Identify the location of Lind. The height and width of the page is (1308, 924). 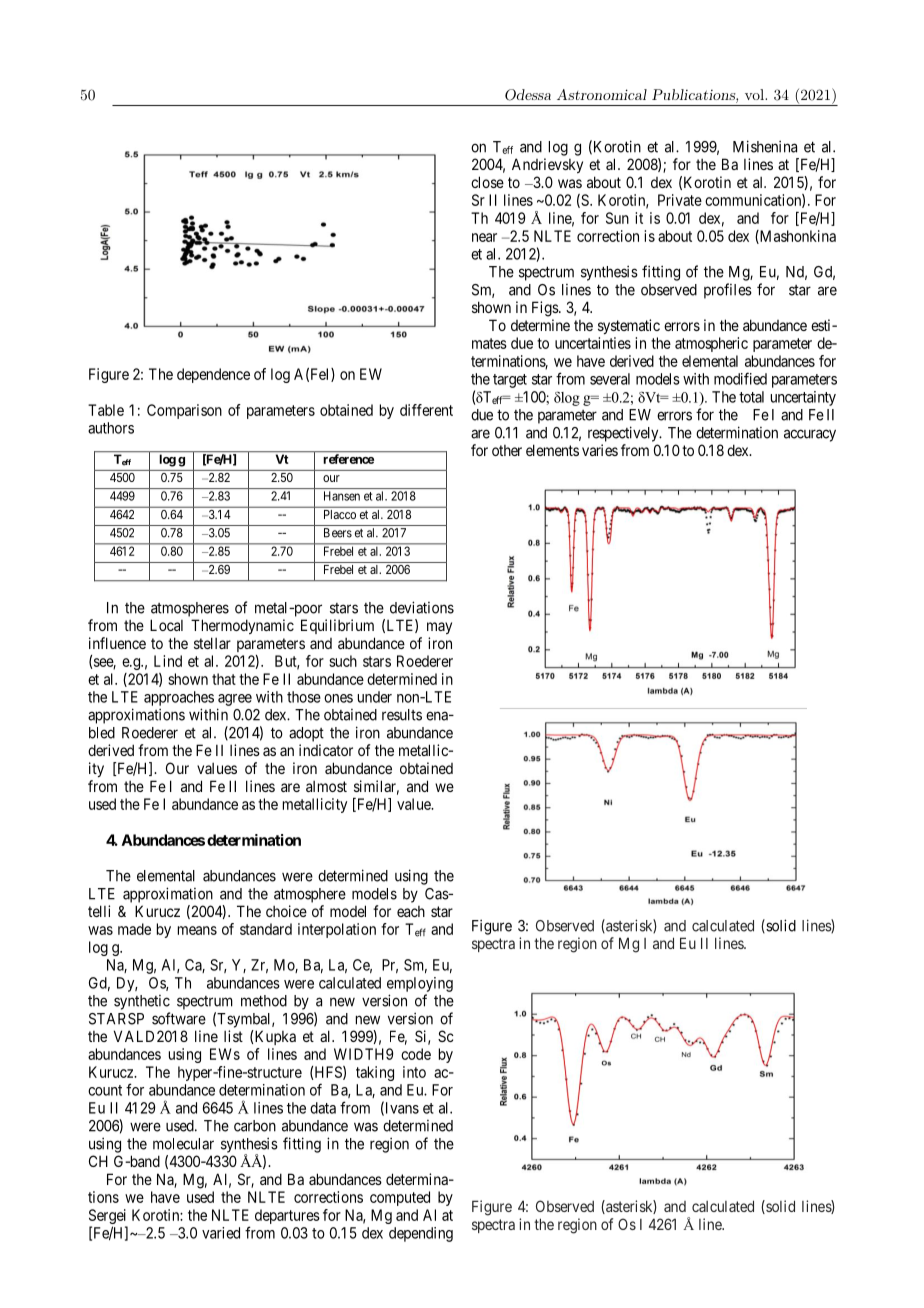
(168, 661).
